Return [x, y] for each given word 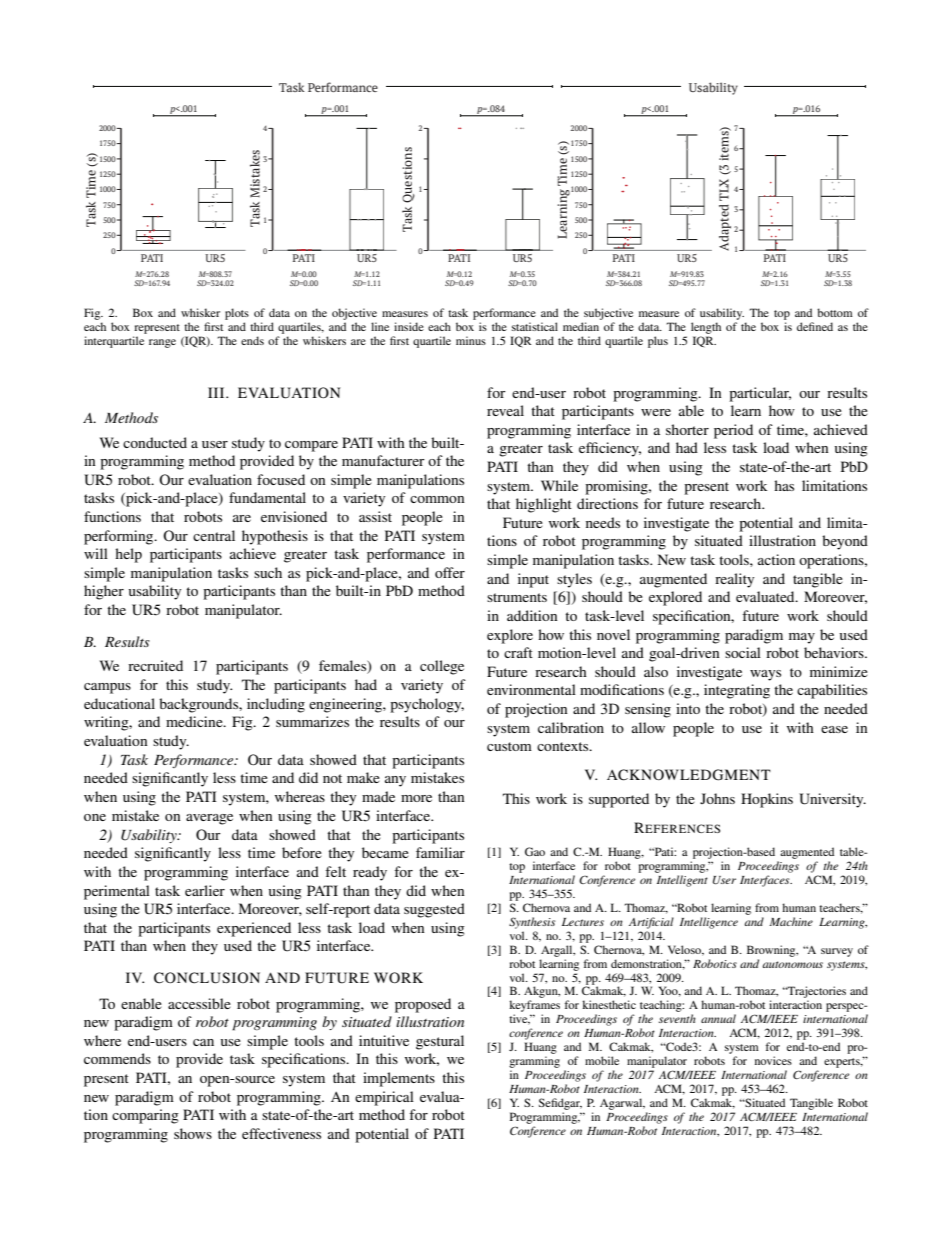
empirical [384, 1098]
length [706, 328]
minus [471, 340]
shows [193, 1133]
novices [773, 1060]
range [162, 343]
